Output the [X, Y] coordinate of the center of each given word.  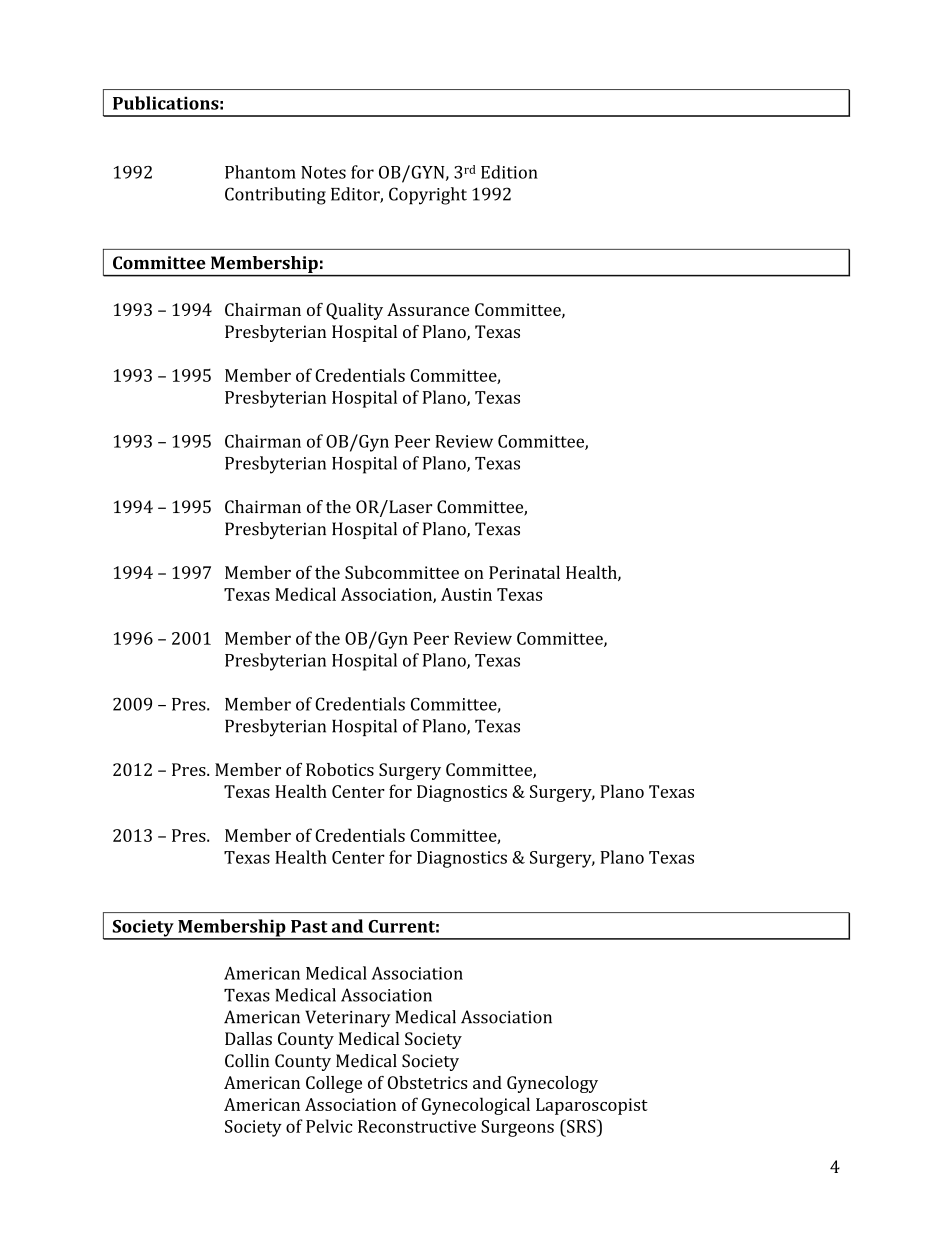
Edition [509, 172]
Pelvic [329, 1126]
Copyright [428, 196]
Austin [466, 594]
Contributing [275, 196]
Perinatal [524, 572]
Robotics [340, 769]
